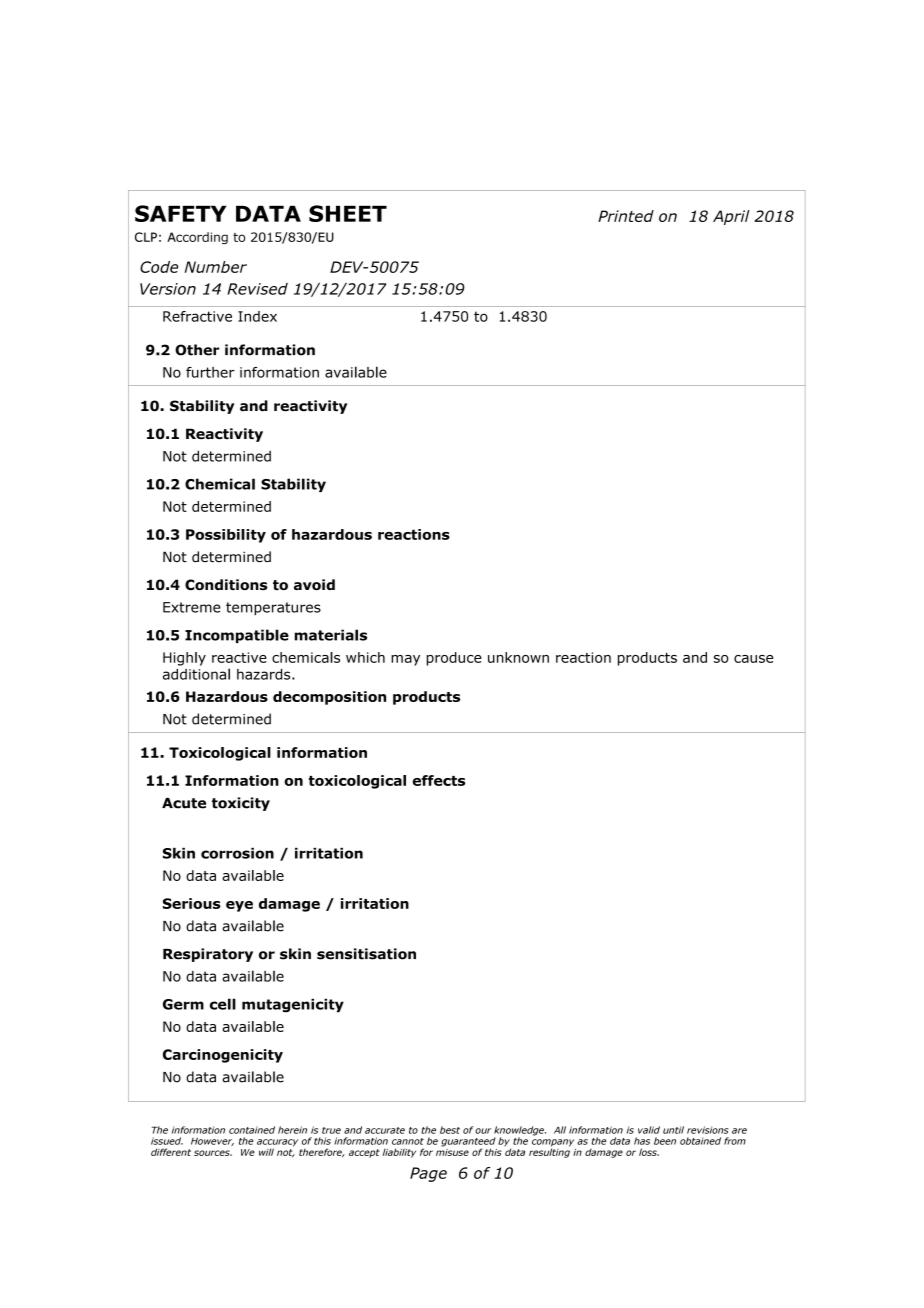 The image size is (924, 1308). What do you see at coordinates (753, 659) in the page?
I see `cause` at bounding box center [753, 659].
